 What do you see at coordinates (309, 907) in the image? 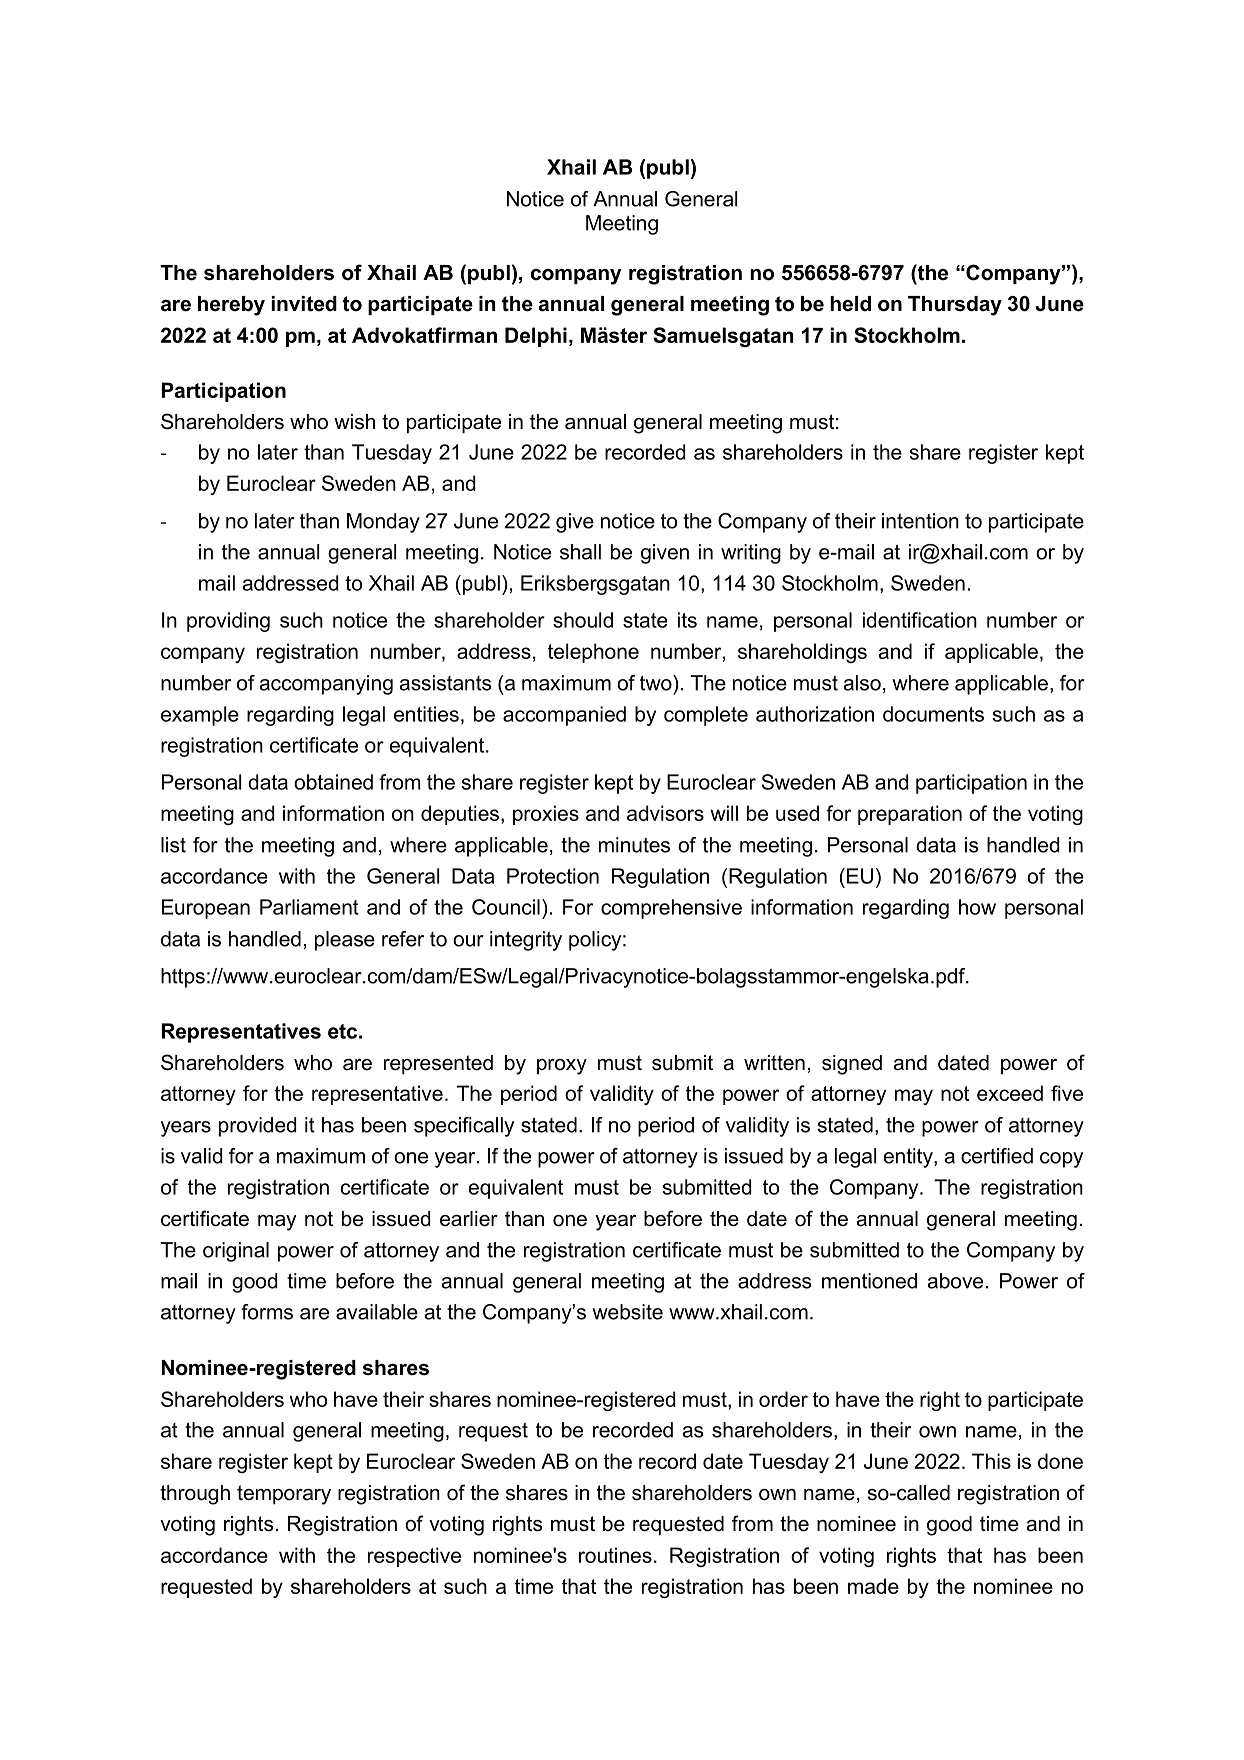
I see `Parliament` at bounding box center [309, 907].
